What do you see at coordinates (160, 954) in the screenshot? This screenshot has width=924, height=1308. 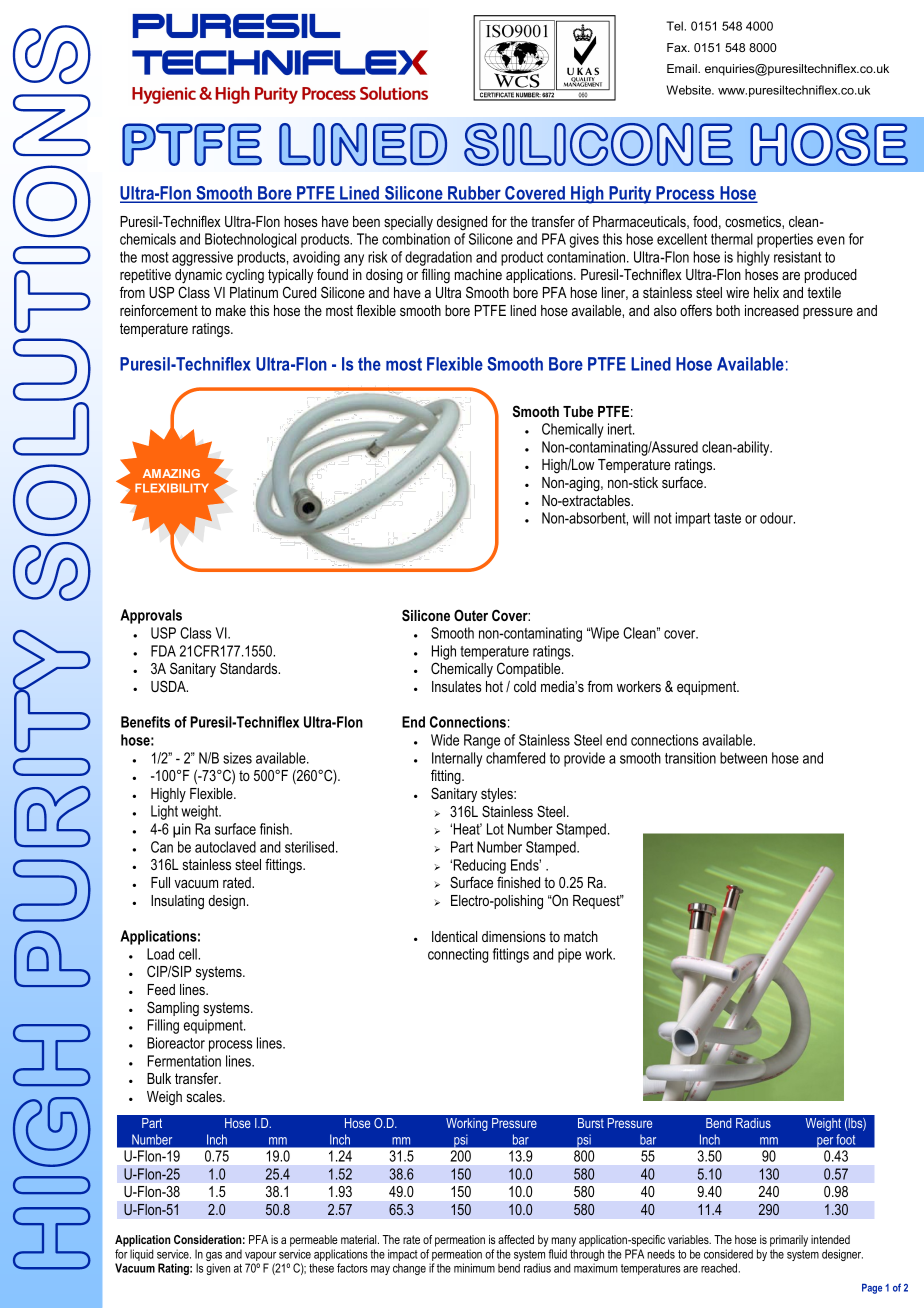 I see `Load` at bounding box center [160, 954].
